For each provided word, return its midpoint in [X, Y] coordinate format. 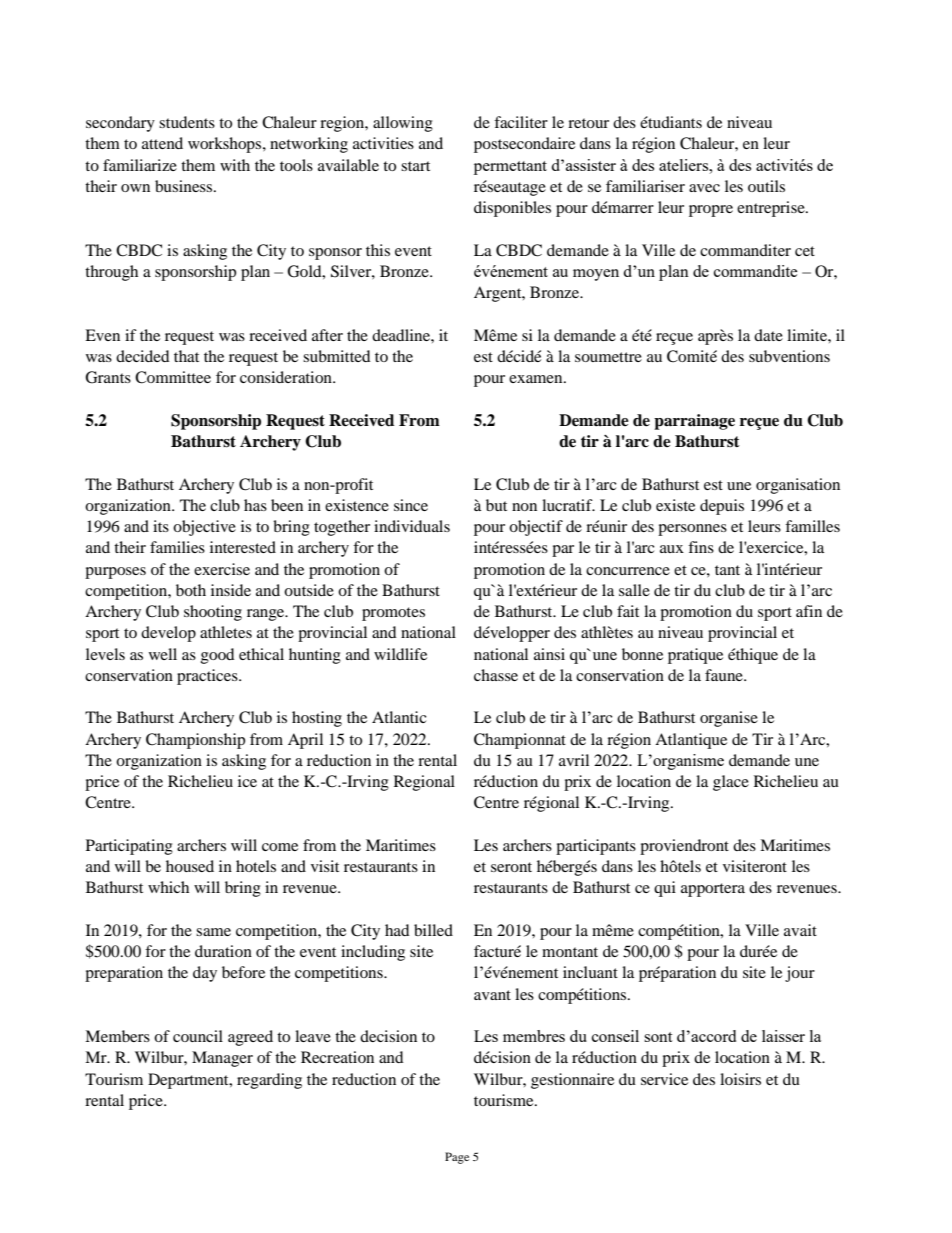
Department [189, 1081]
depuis [722, 507]
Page [457, 1158]
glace [731, 783]
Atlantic [399, 717]
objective [204, 528]
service [664, 1079]
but [496, 505]
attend [162, 143]
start [415, 166]
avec [704, 188]
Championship [195, 741]
